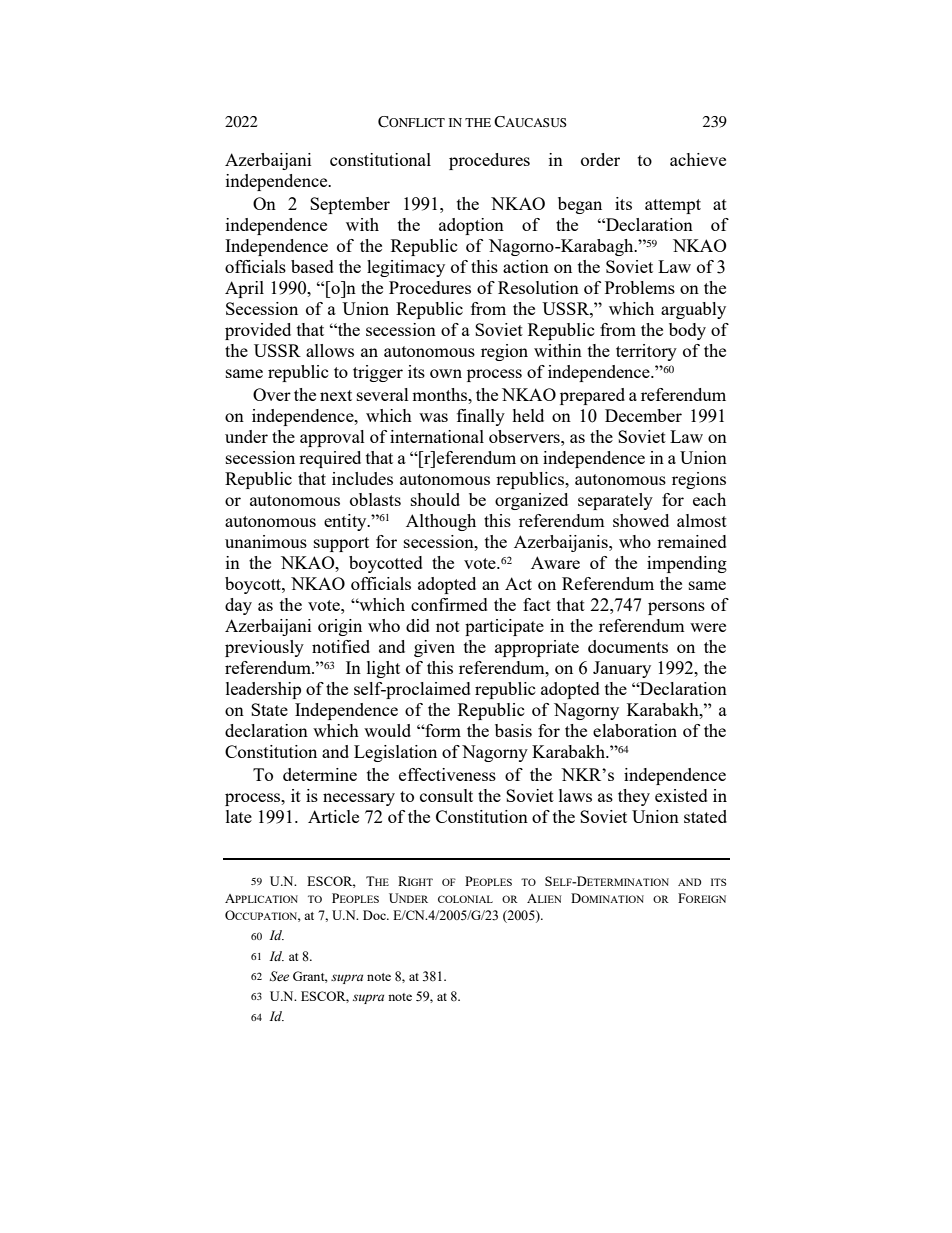 This document has height=1233, width=952. Describe the element at coordinates (471, 226) in the document. I see `adoption` at that location.
